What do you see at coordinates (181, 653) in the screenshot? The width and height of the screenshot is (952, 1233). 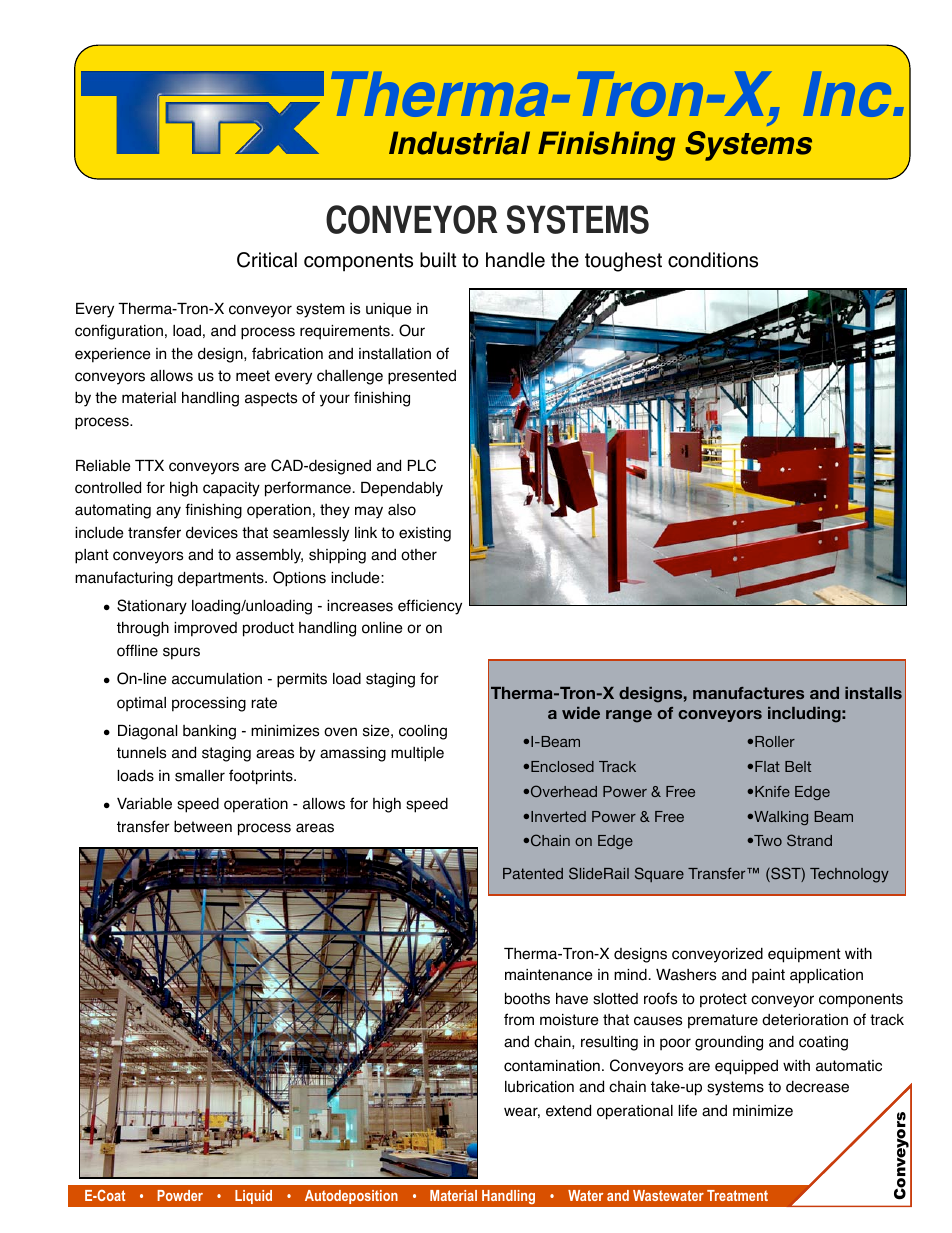 I see `spurs` at bounding box center [181, 653].
